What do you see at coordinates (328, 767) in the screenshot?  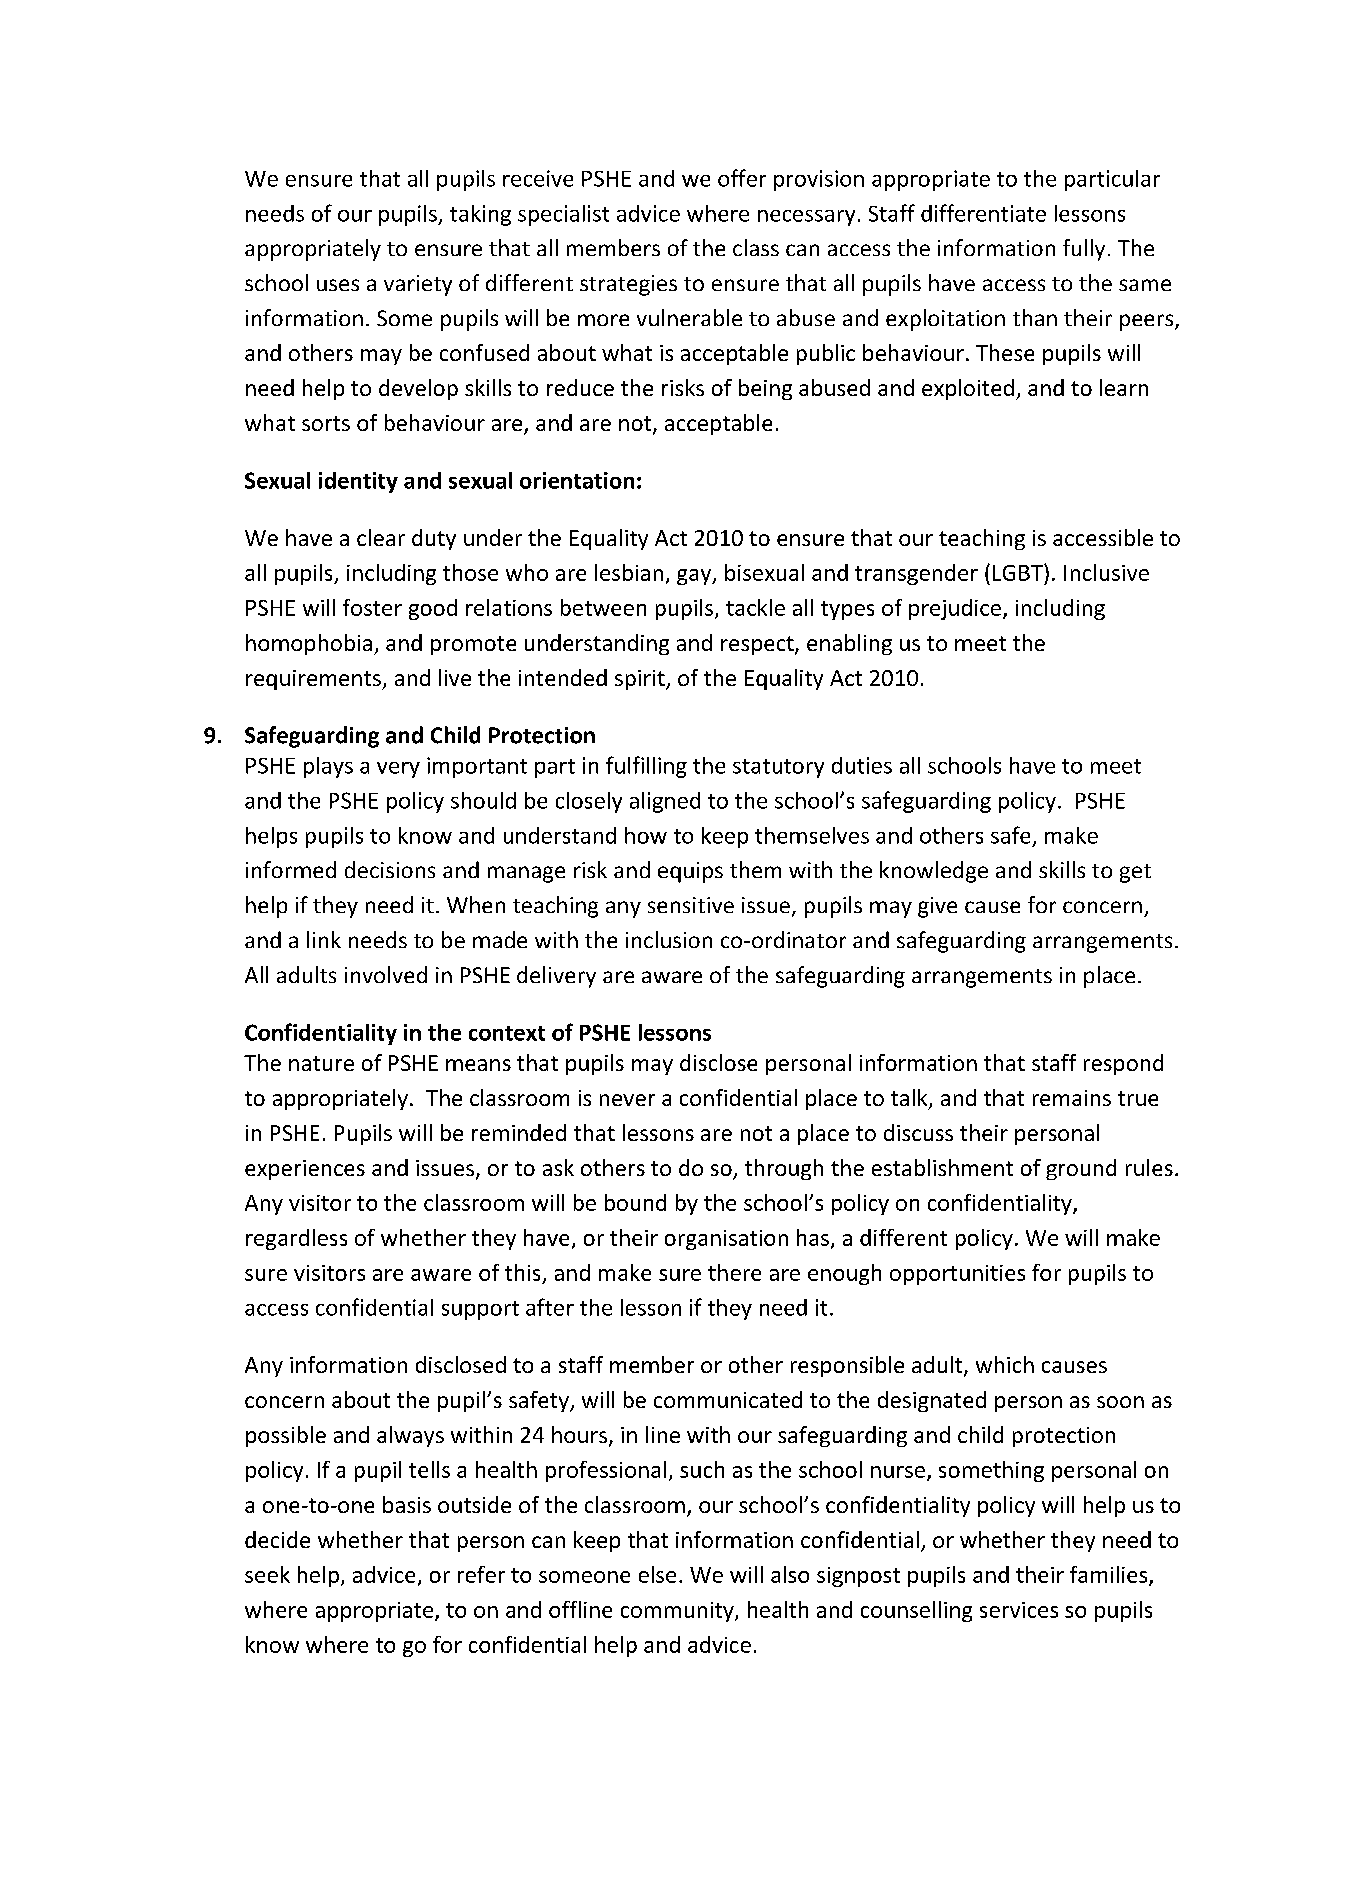 I see `plays` at bounding box center [328, 767].
